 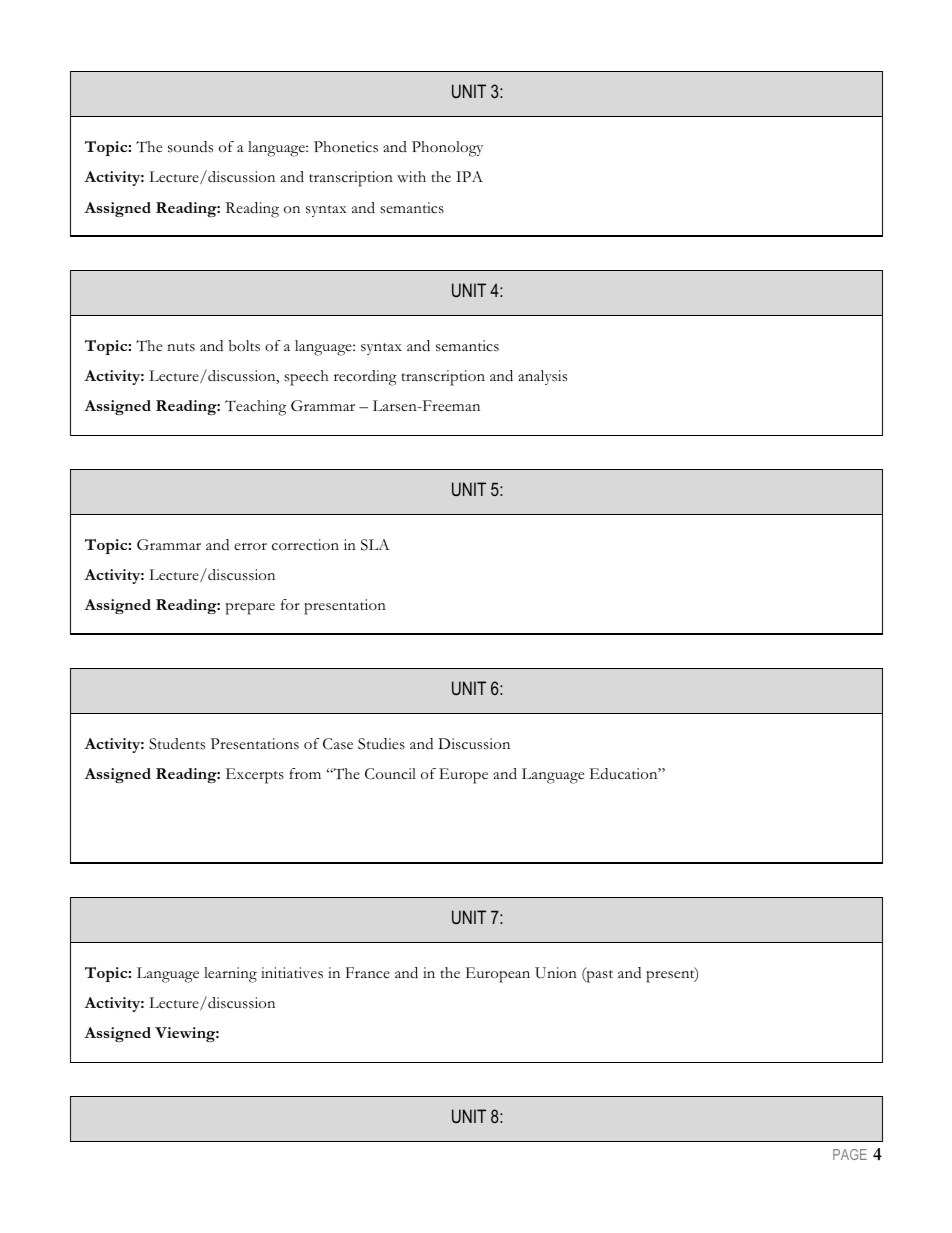 I want to click on Phonology, so click(x=447, y=149).
